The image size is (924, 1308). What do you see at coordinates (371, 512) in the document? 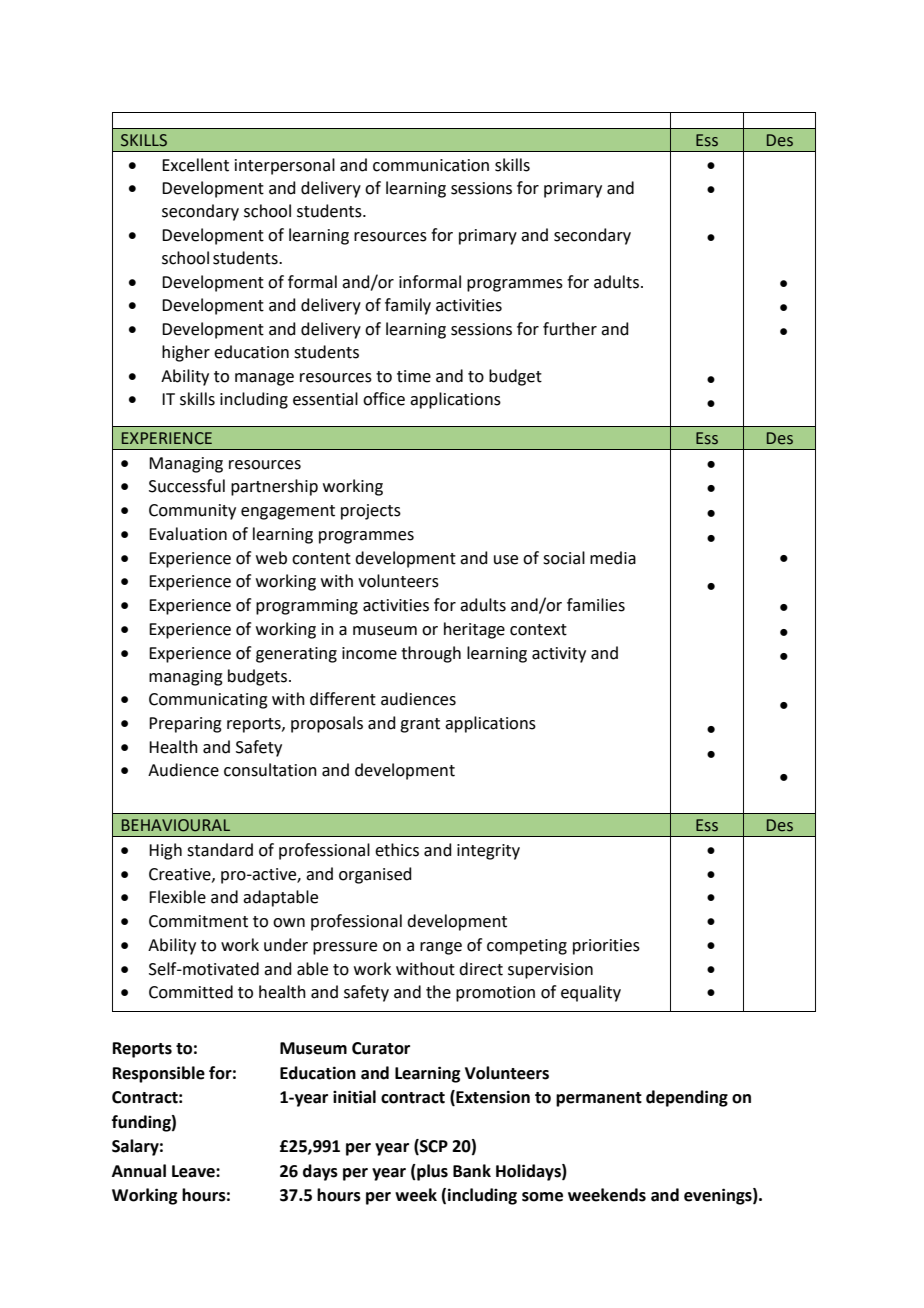
I see `projects` at bounding box center [371, 512].
